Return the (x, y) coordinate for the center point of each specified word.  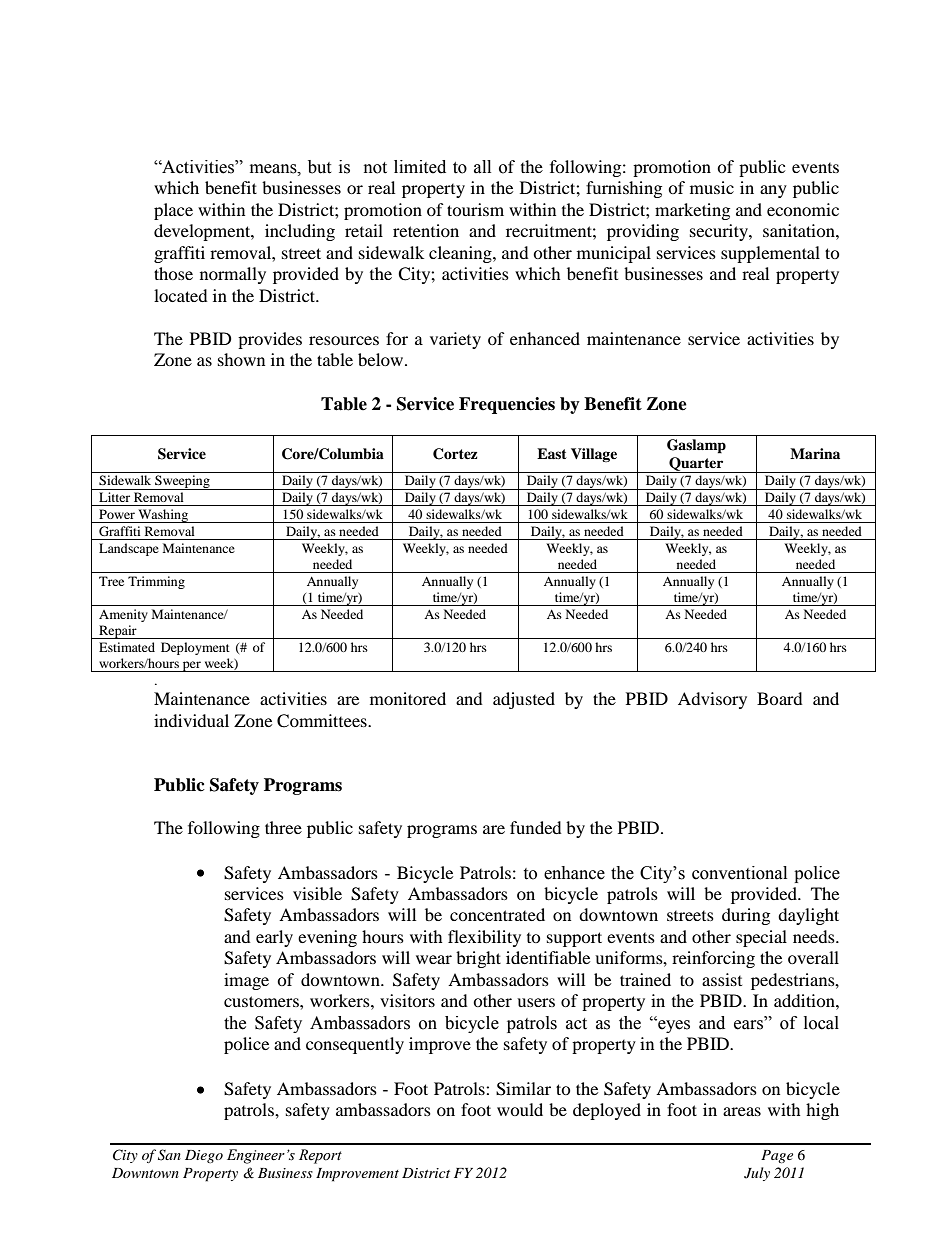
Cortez (455, 454)
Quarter (696, 465)
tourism (475, 209)
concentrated (497, 914)
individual (191, 720)
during (746, 916)
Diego (204, 1156)
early (274, 938)
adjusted (524, 700)
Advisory (712, 700)
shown (241, 359)
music (712, 187)
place (173, 211)
